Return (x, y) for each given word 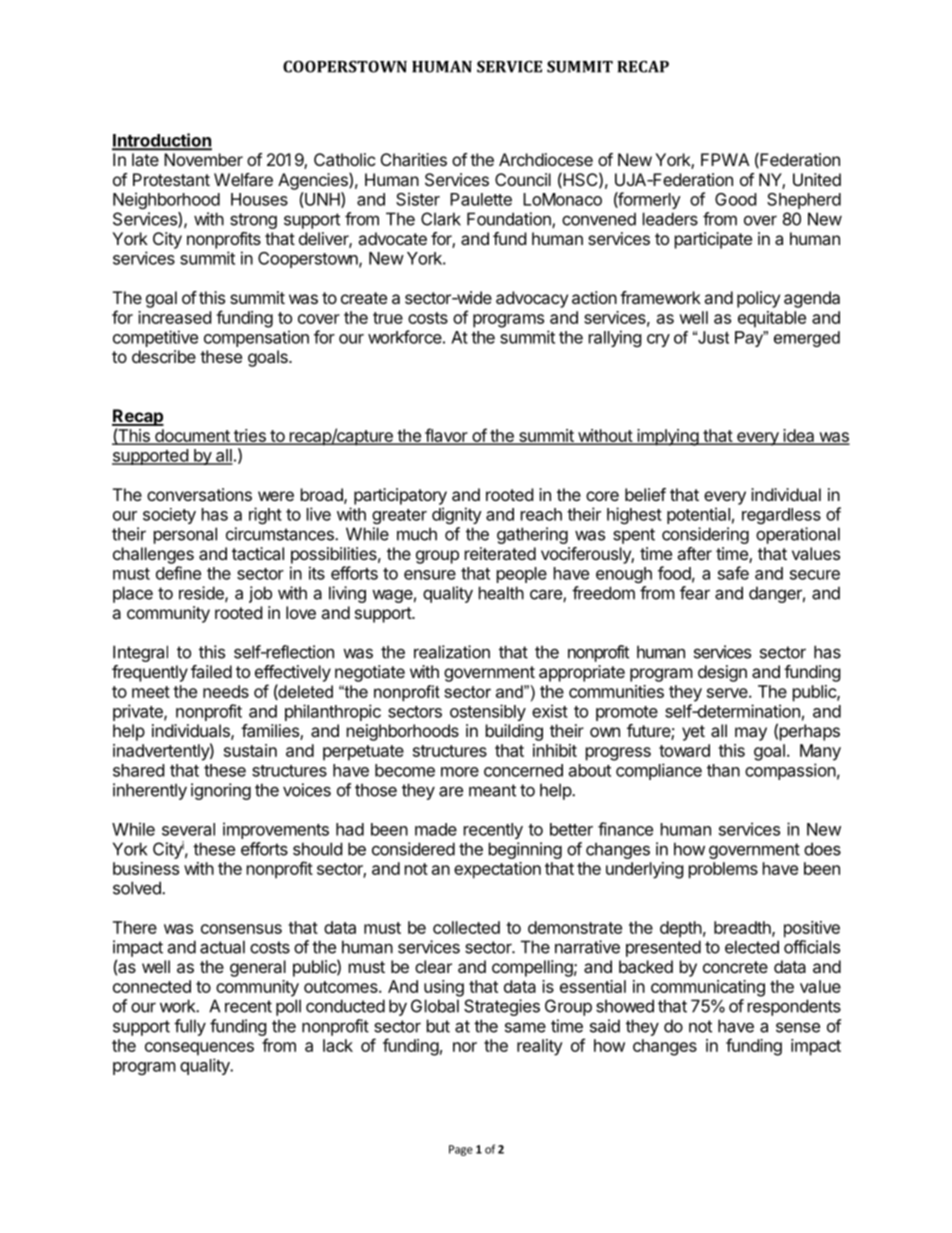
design (722, 673)
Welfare (243, 179)
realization (452, 652)
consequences (199, 1049)
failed (211, 671)
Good (735, 199)
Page (461, 1150)
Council (523, 179)
